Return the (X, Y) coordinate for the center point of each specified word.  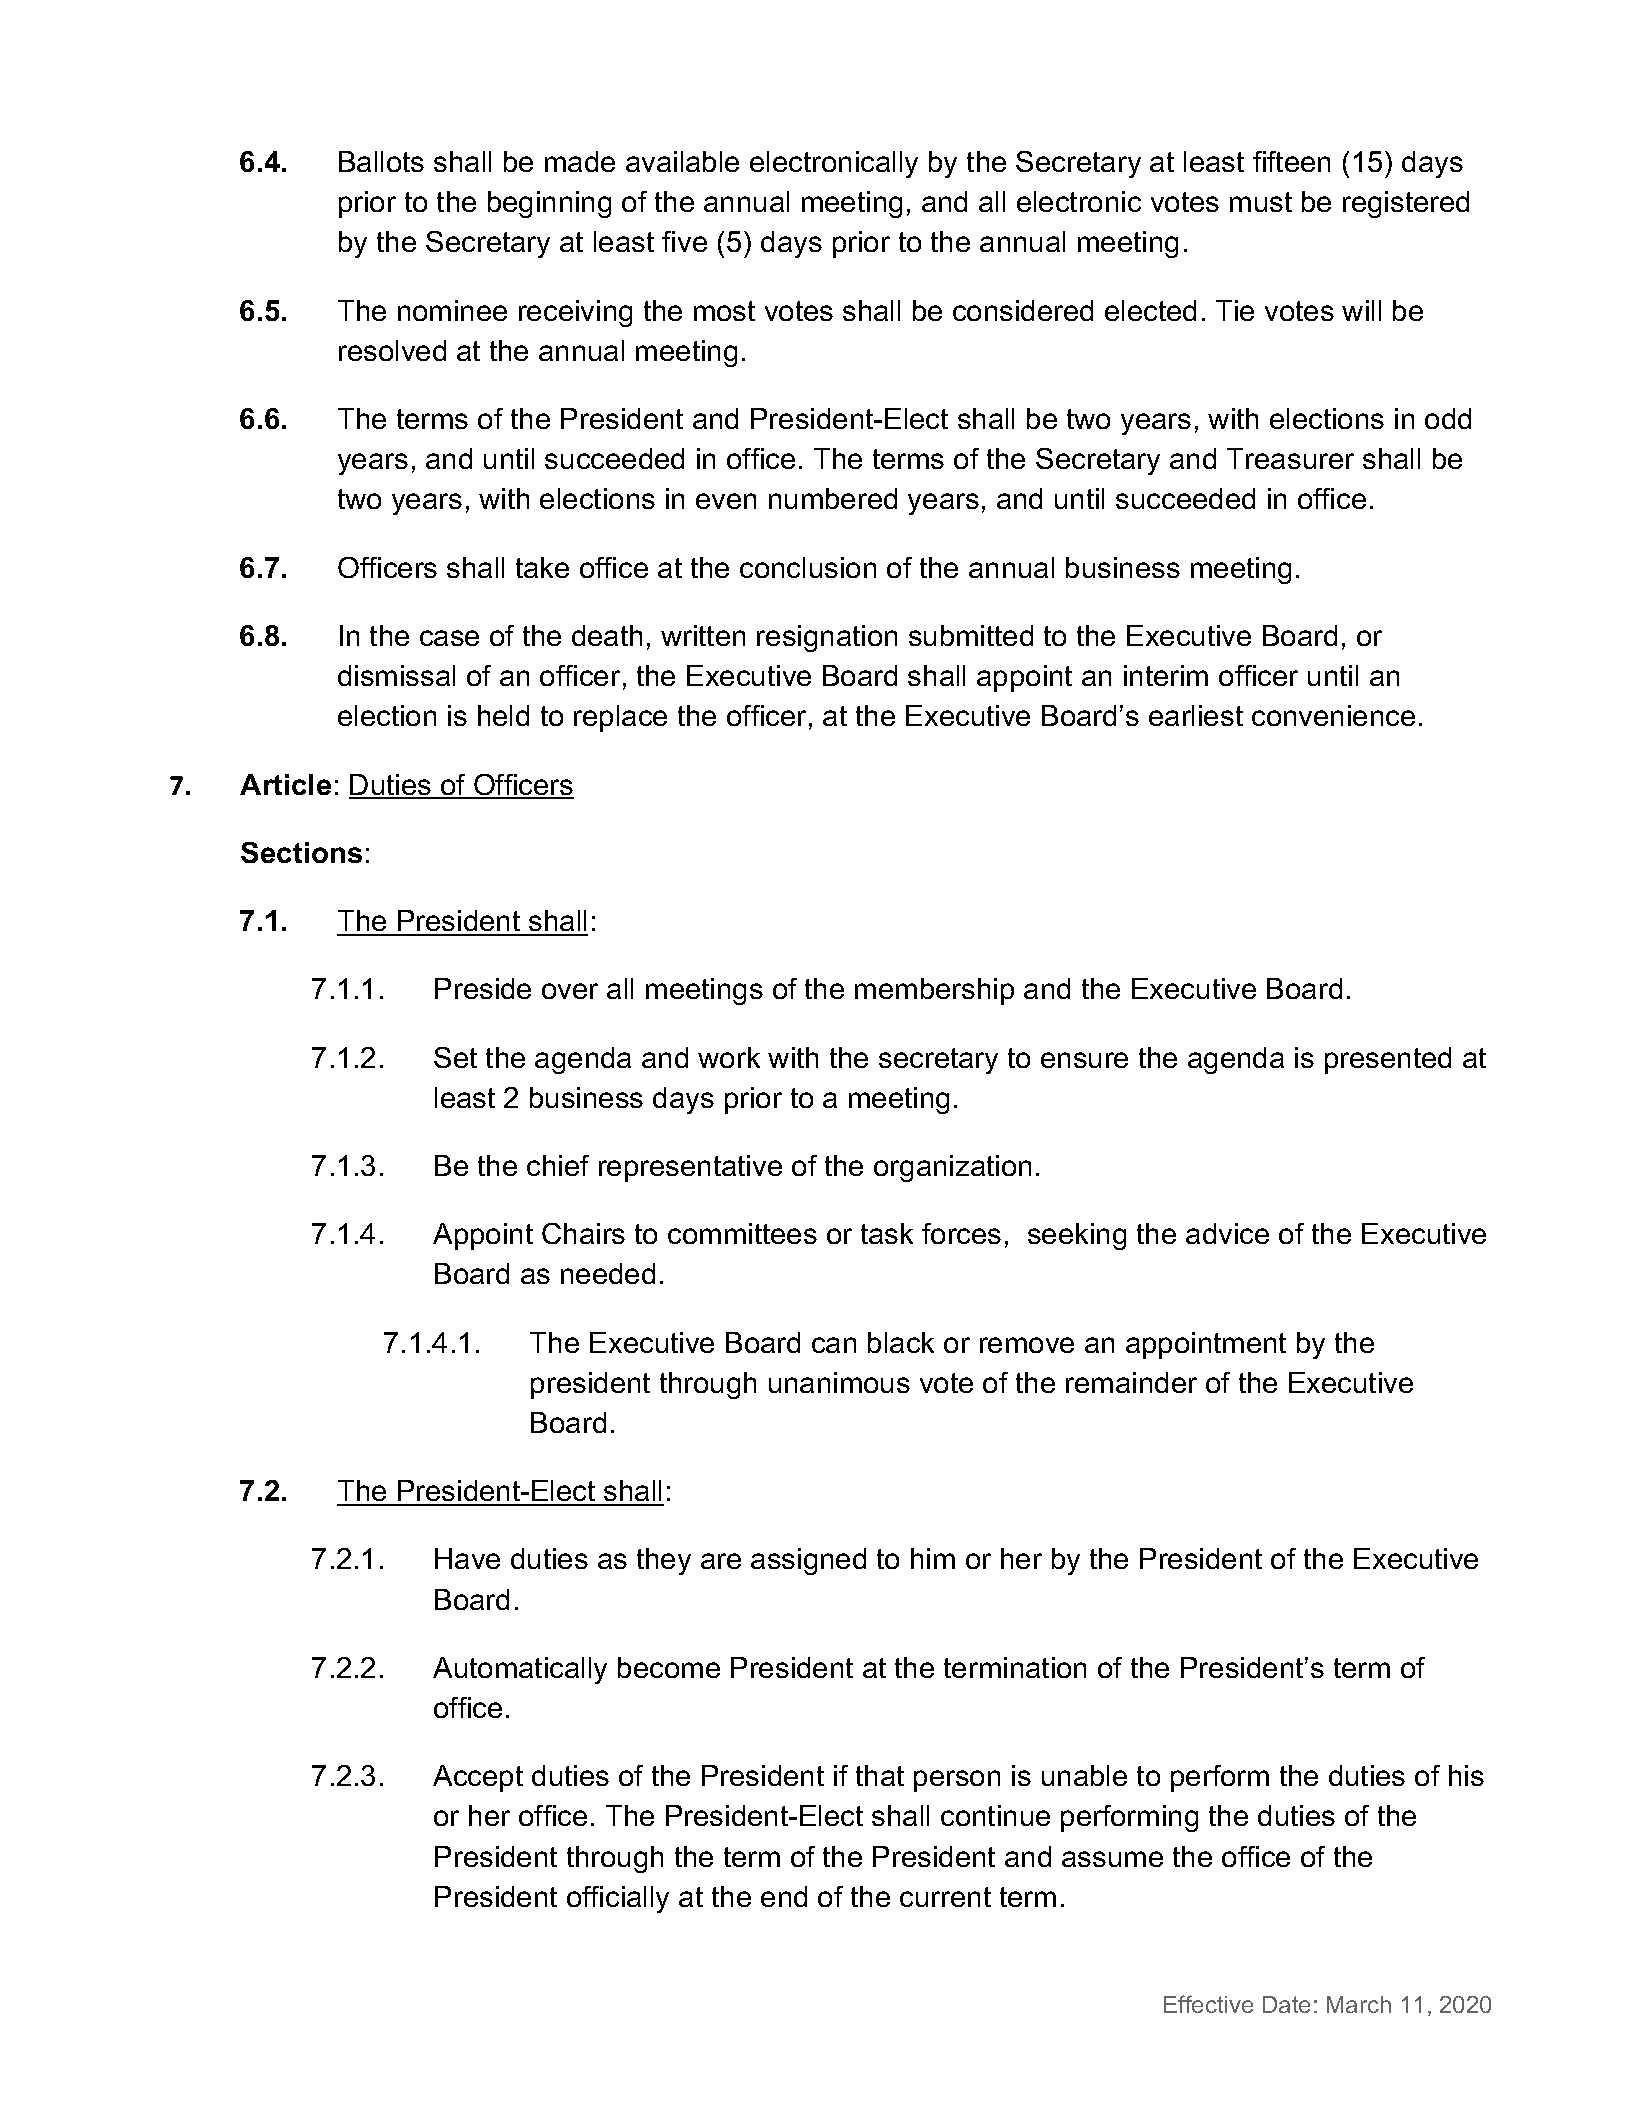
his (1466, 1775)
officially (618, 1899)
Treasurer (1290, 458)
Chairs (583, 1233)
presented (1388, 1060)
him (933, 1558)
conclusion (808, 567)
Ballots (381, 161)
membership (934, 991)
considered (1023, 310)
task (887, 1233)
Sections (301, 852)
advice (1227, 1233)
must (1261, 202)
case (449, 638)
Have (467, 1558)
